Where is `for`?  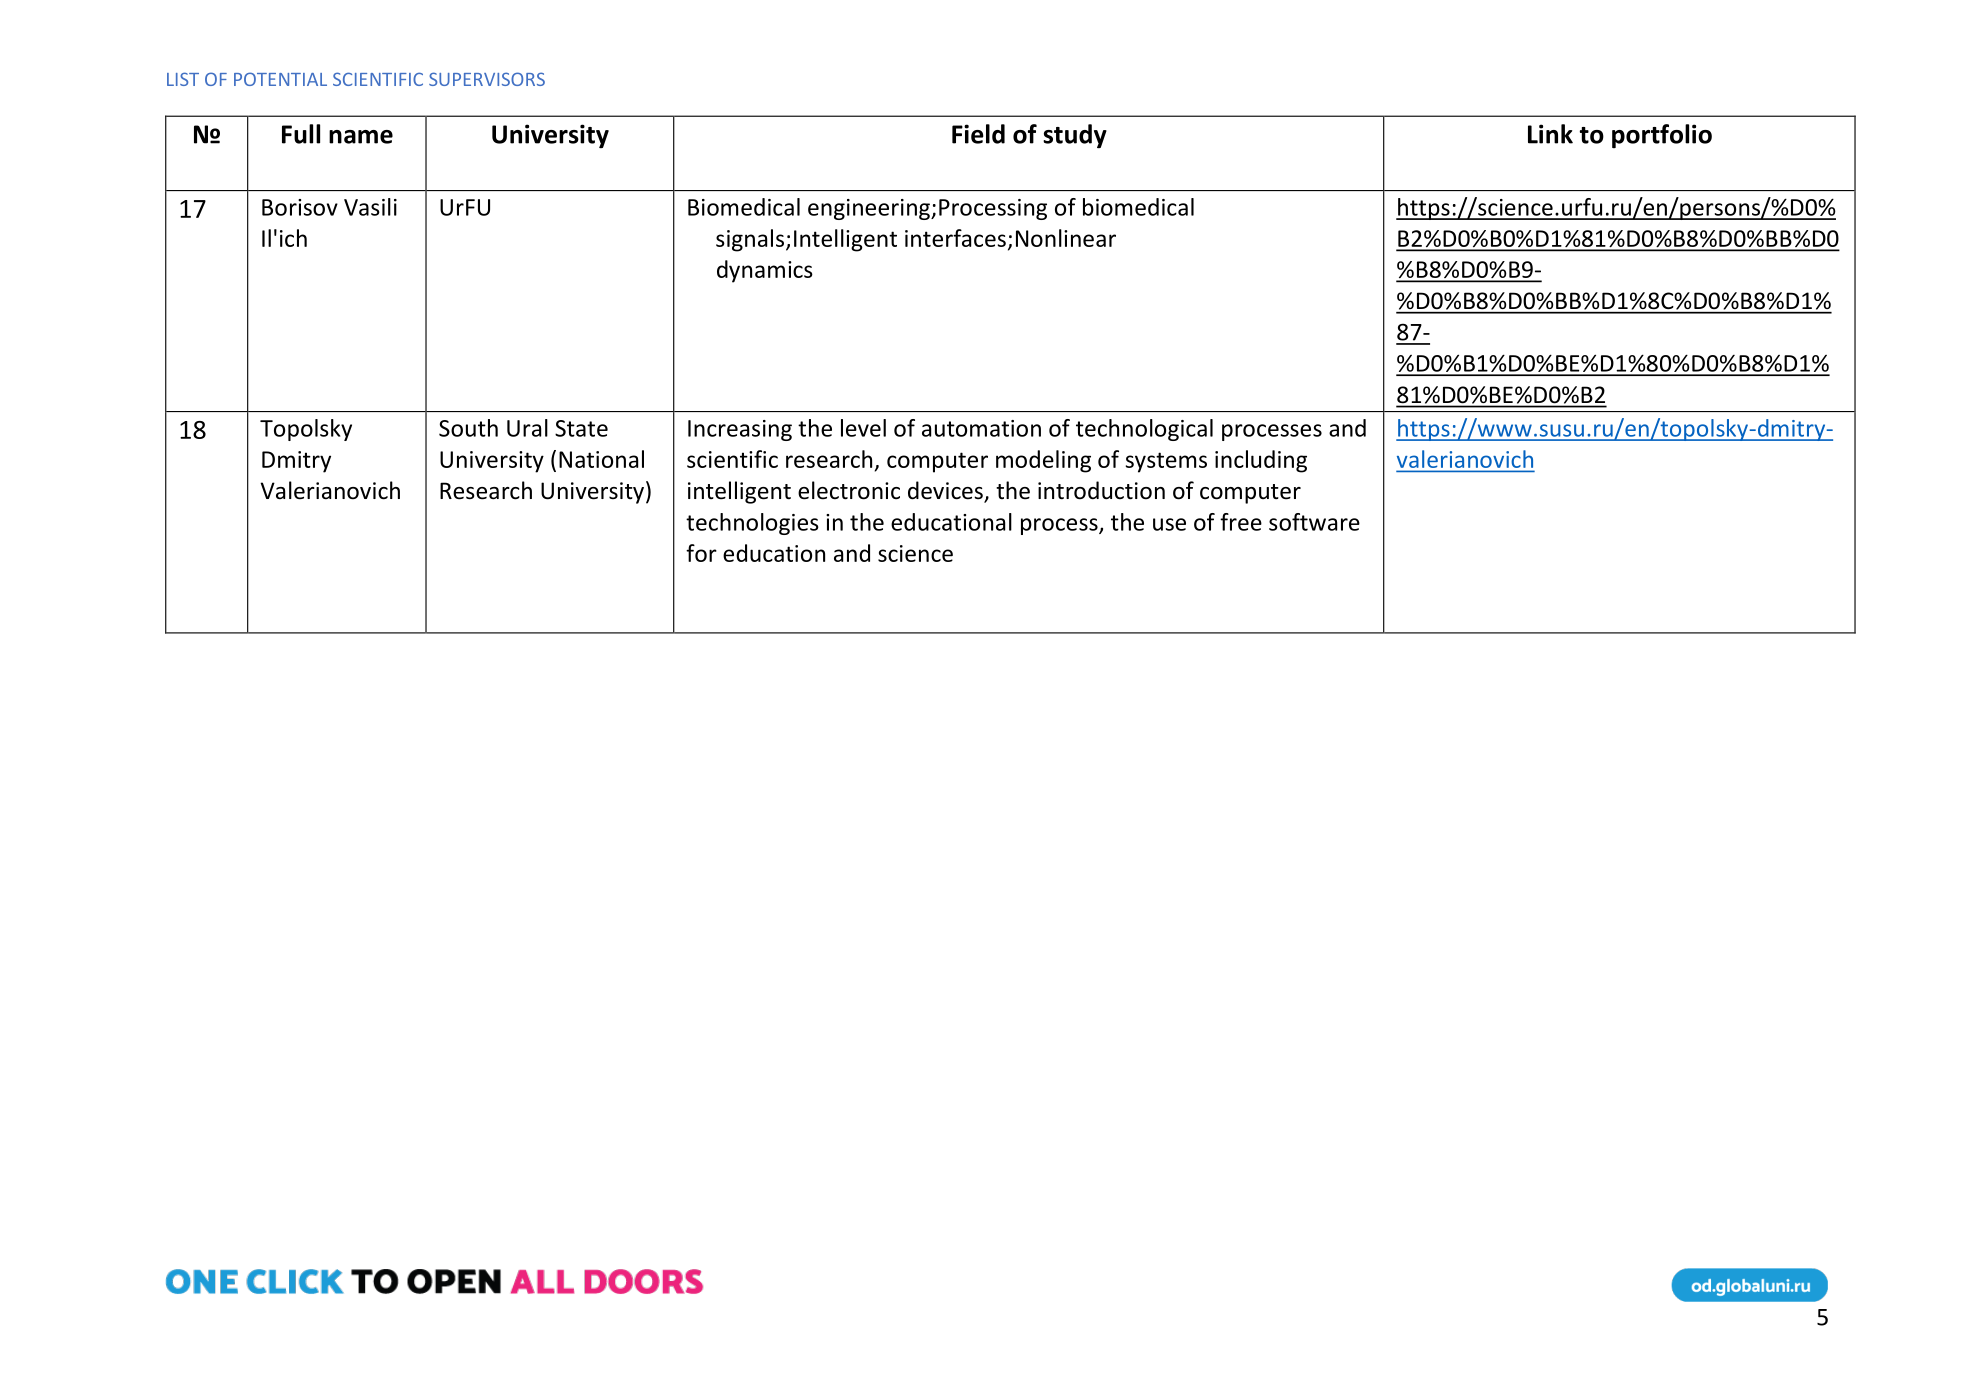 for is located at coordinates (701, 553).
